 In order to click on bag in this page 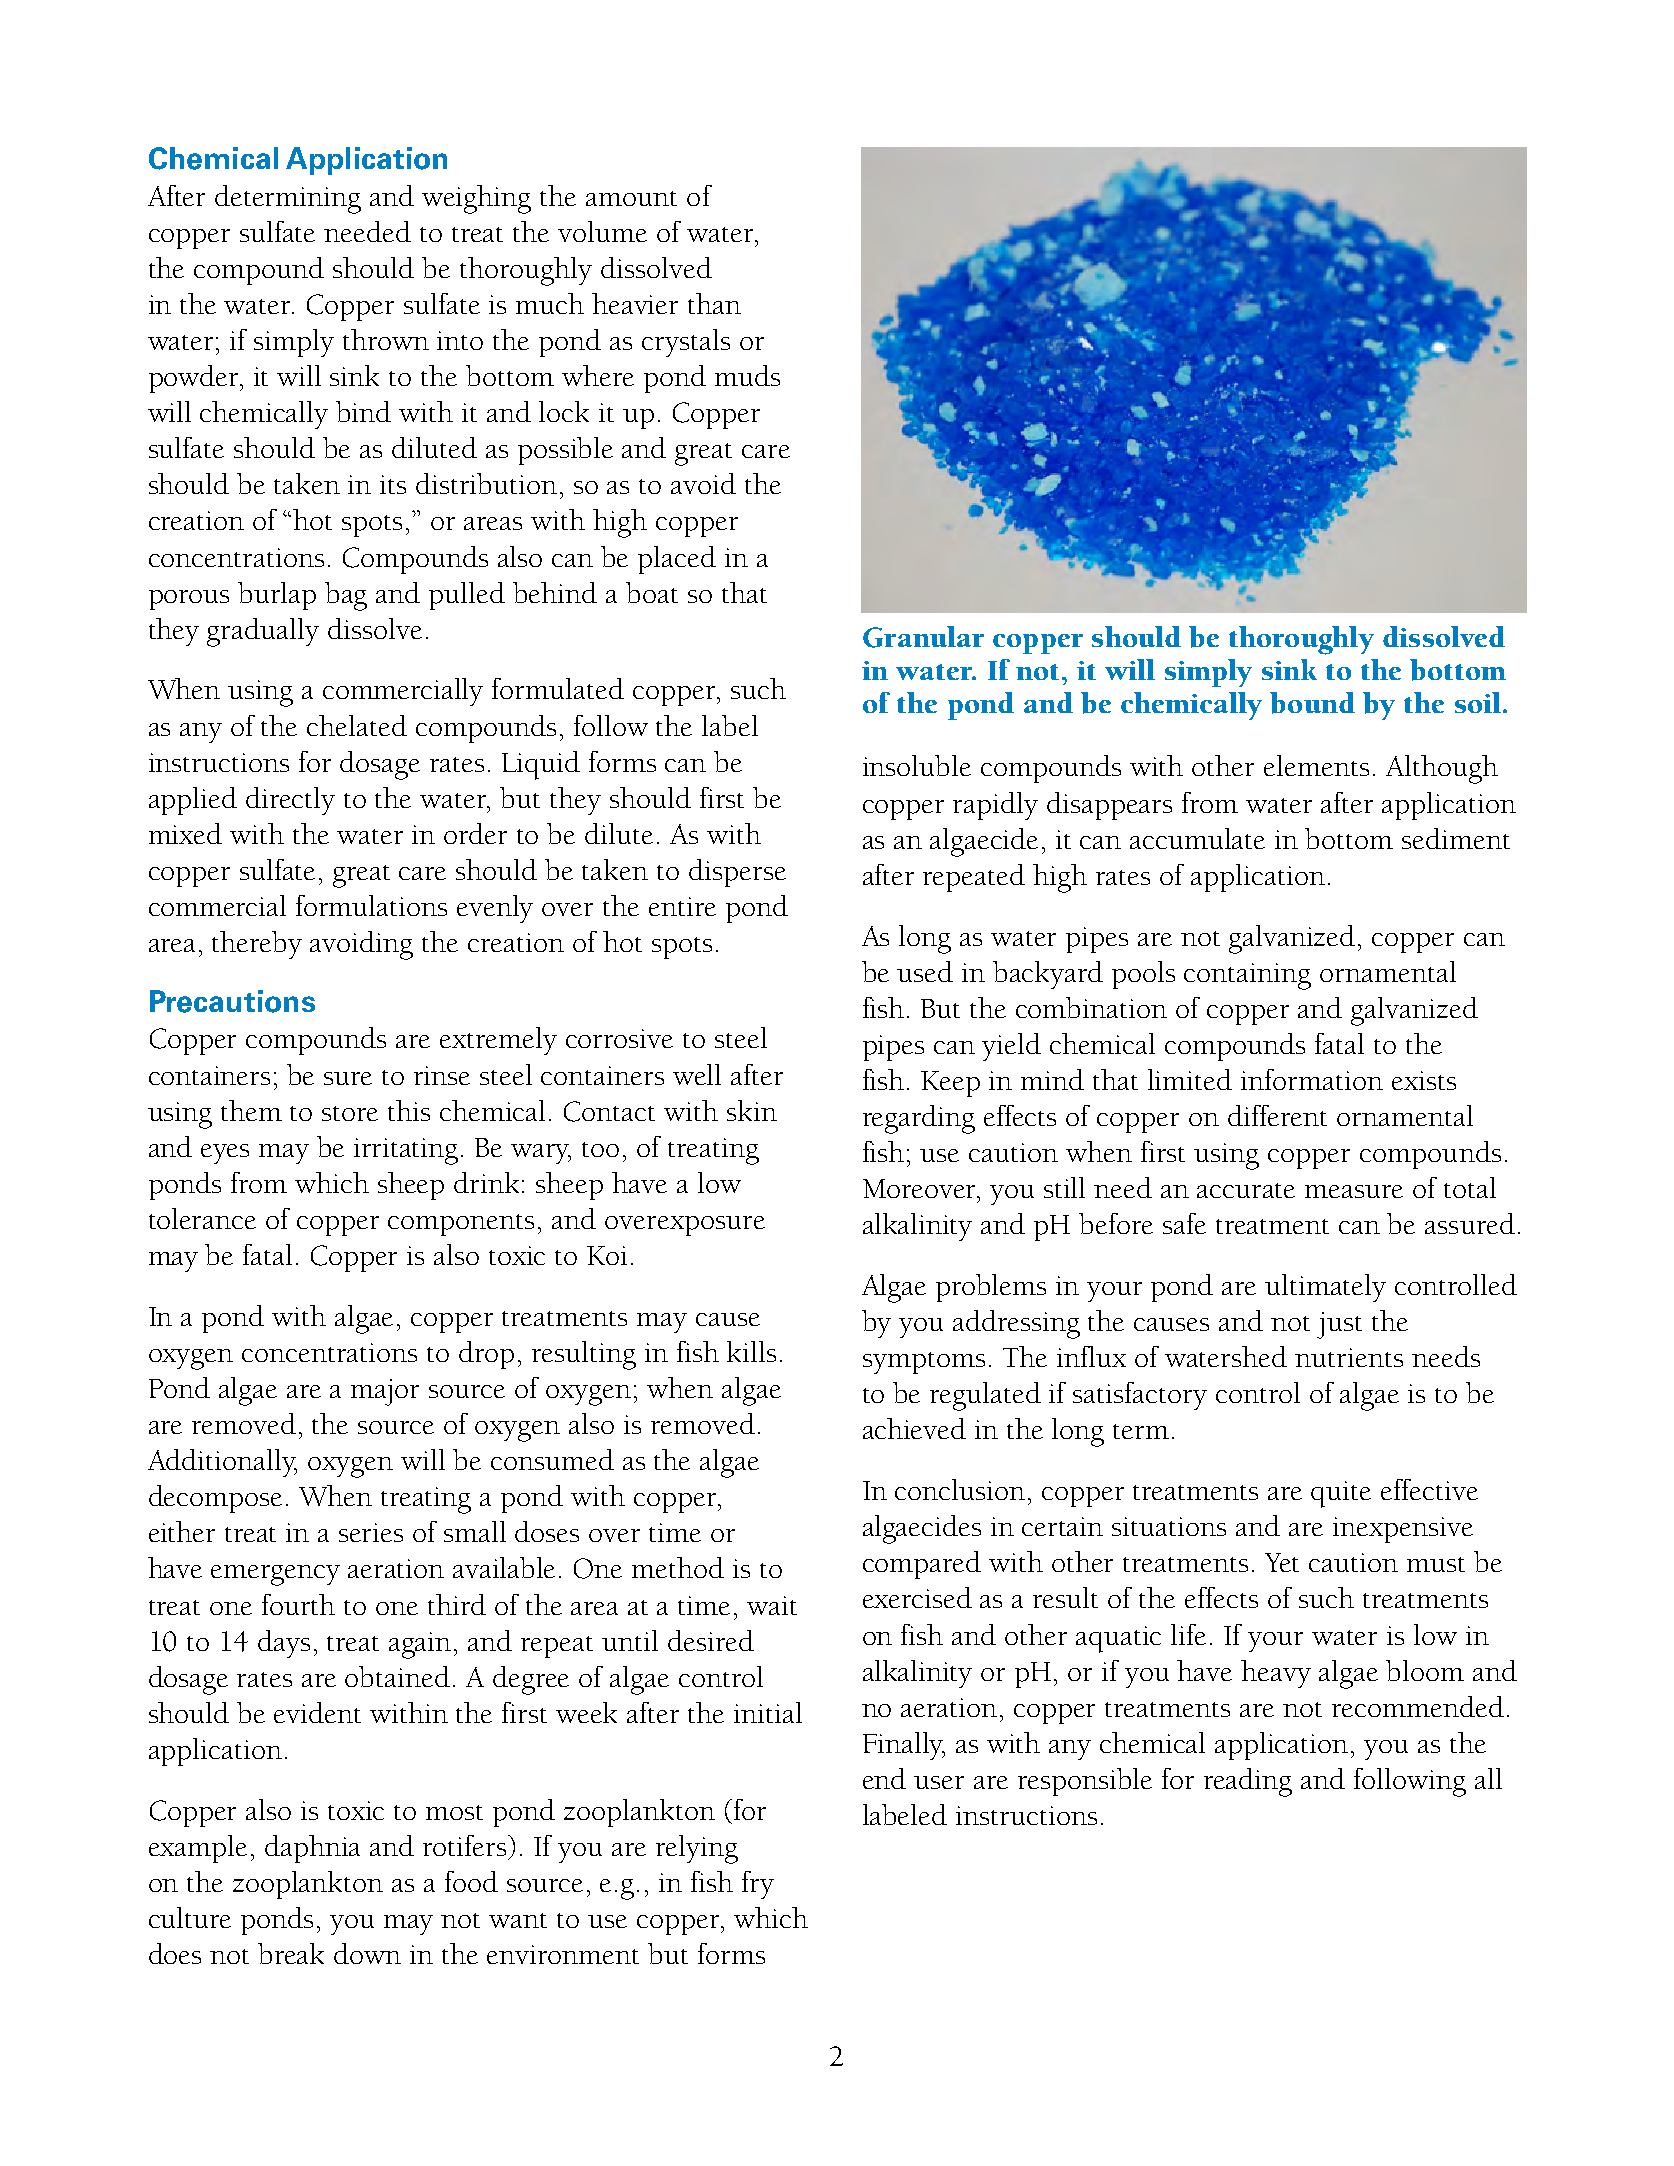, I will do `click(346, 596)`.
